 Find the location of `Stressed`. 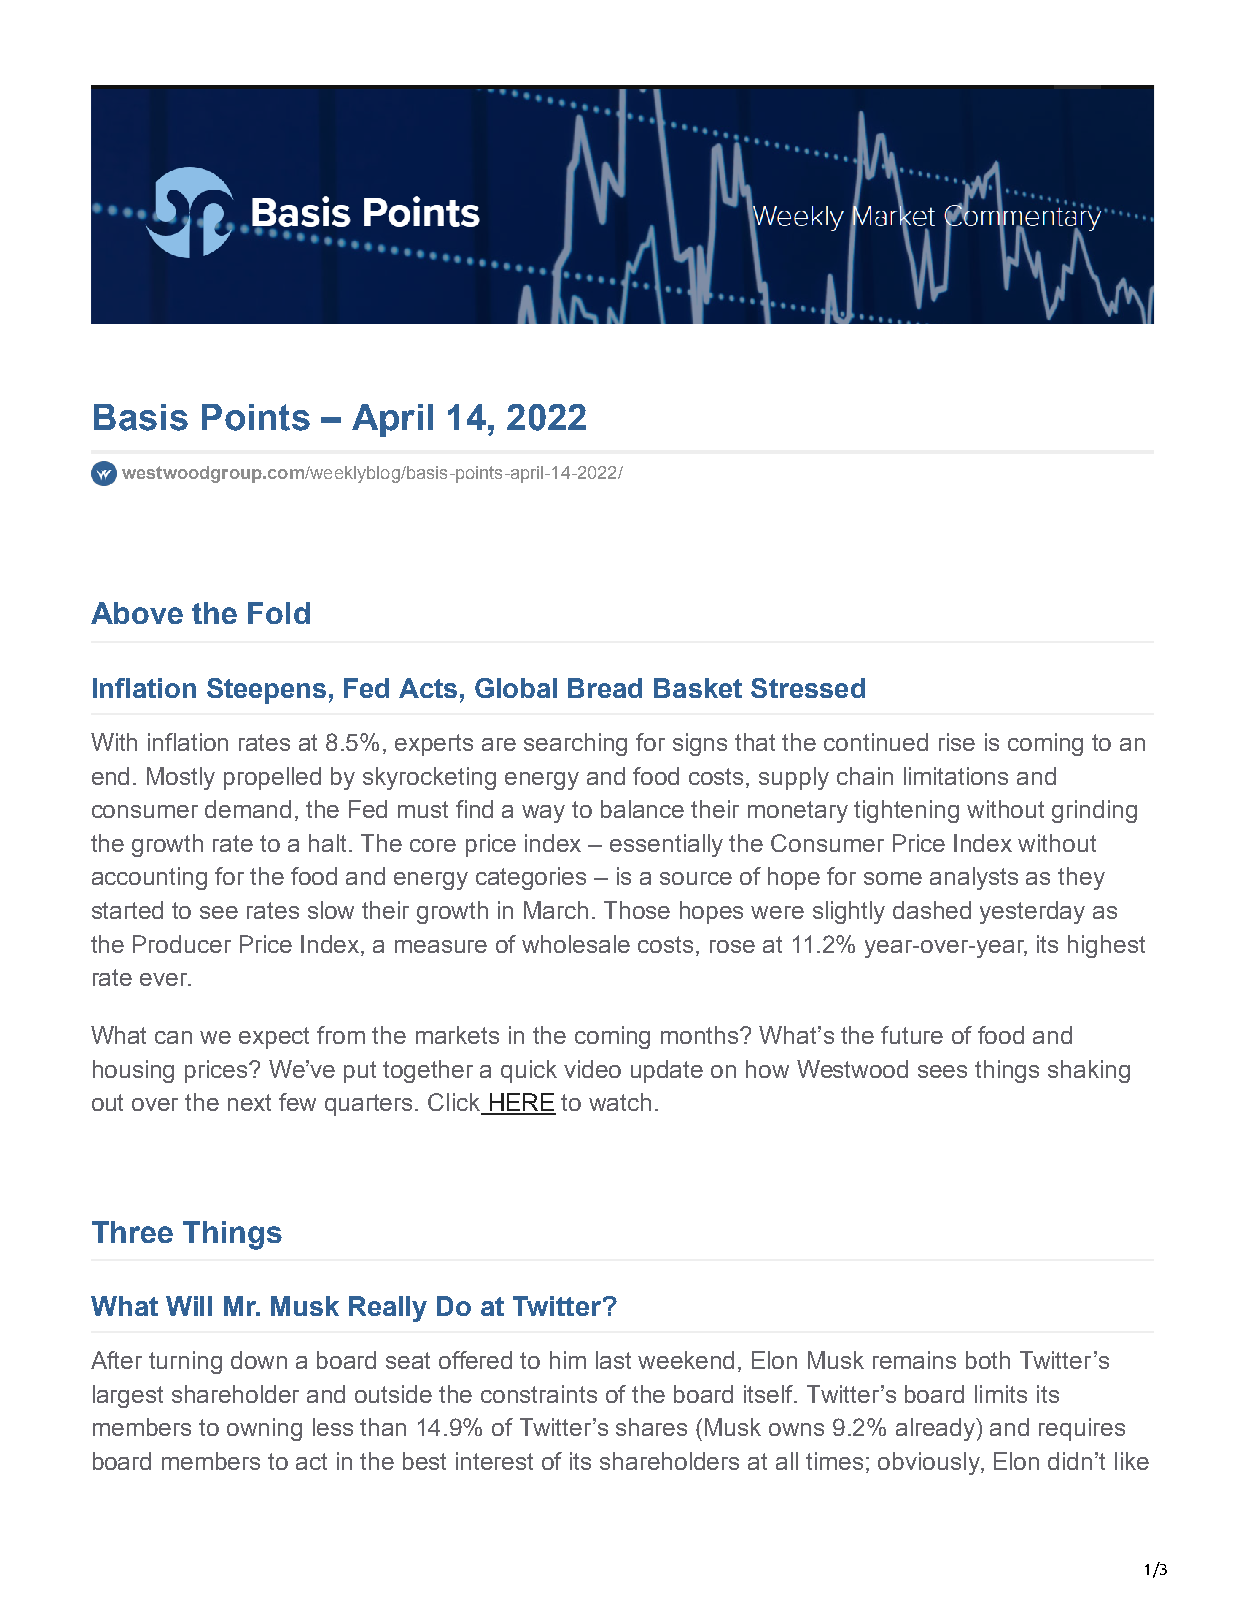

Stressed is located at coordinates (808, 688).
